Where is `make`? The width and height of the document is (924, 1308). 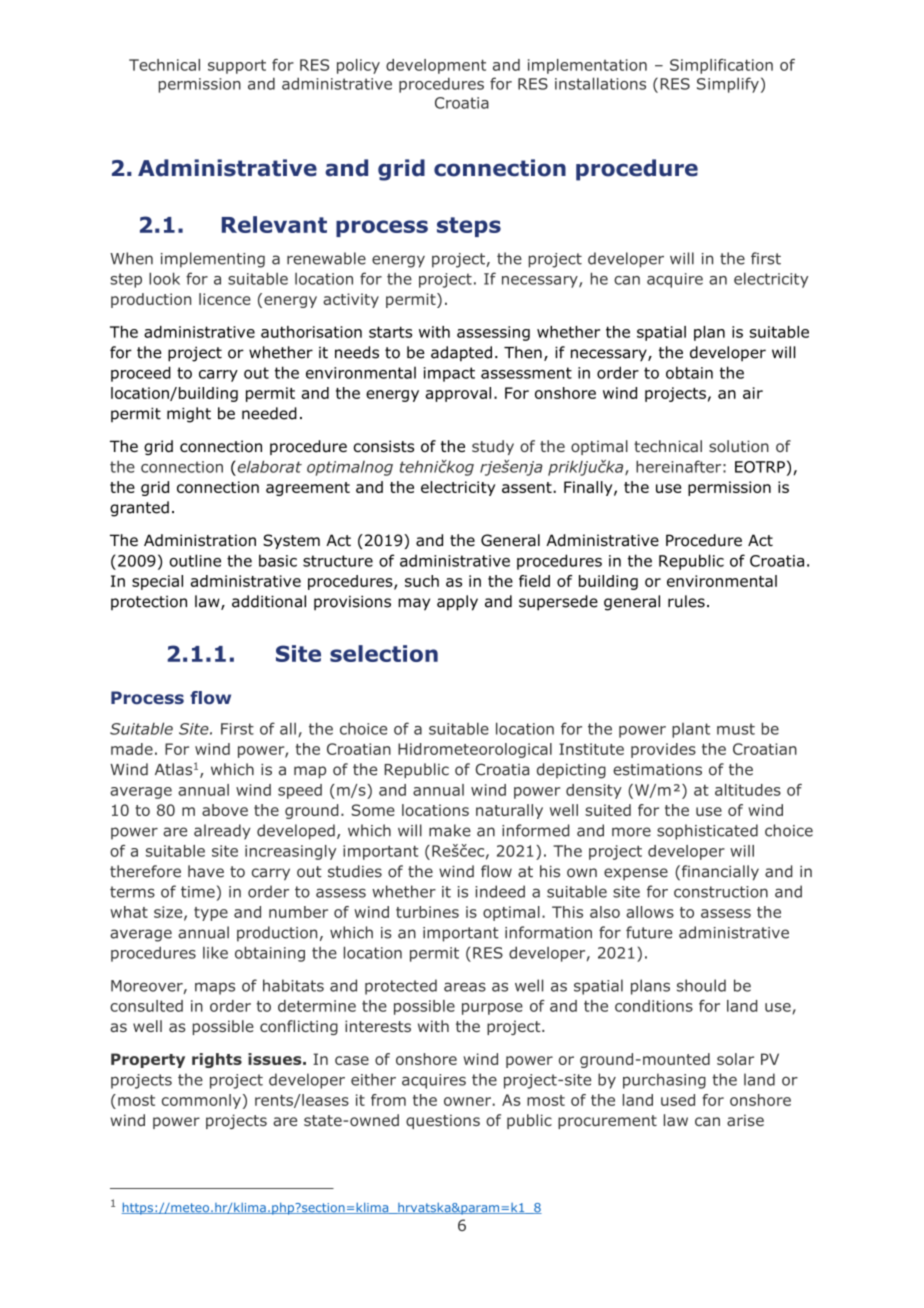 make is located at coordinates (450, 830).
